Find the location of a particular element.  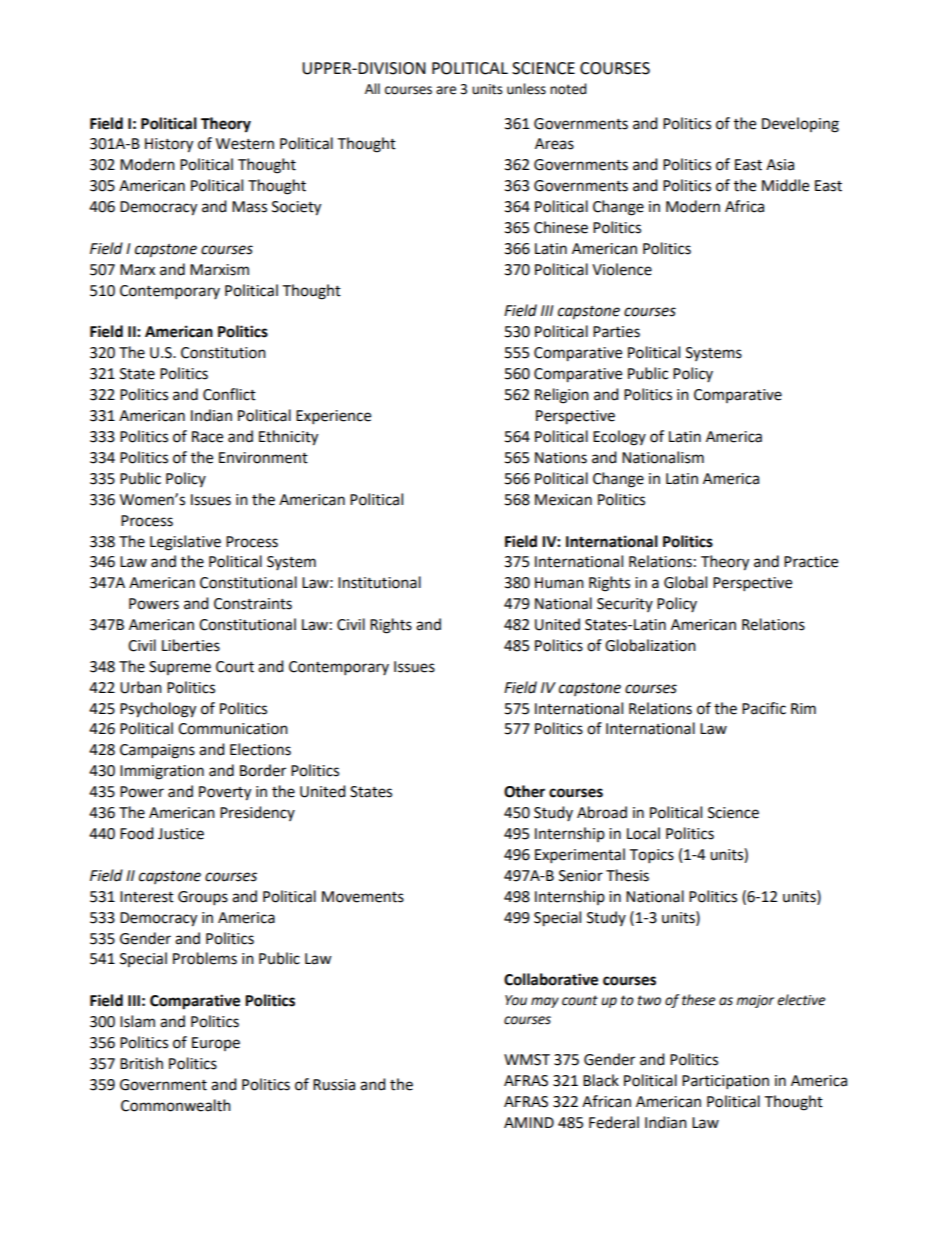

You is located at coordinates (516, 1000).
